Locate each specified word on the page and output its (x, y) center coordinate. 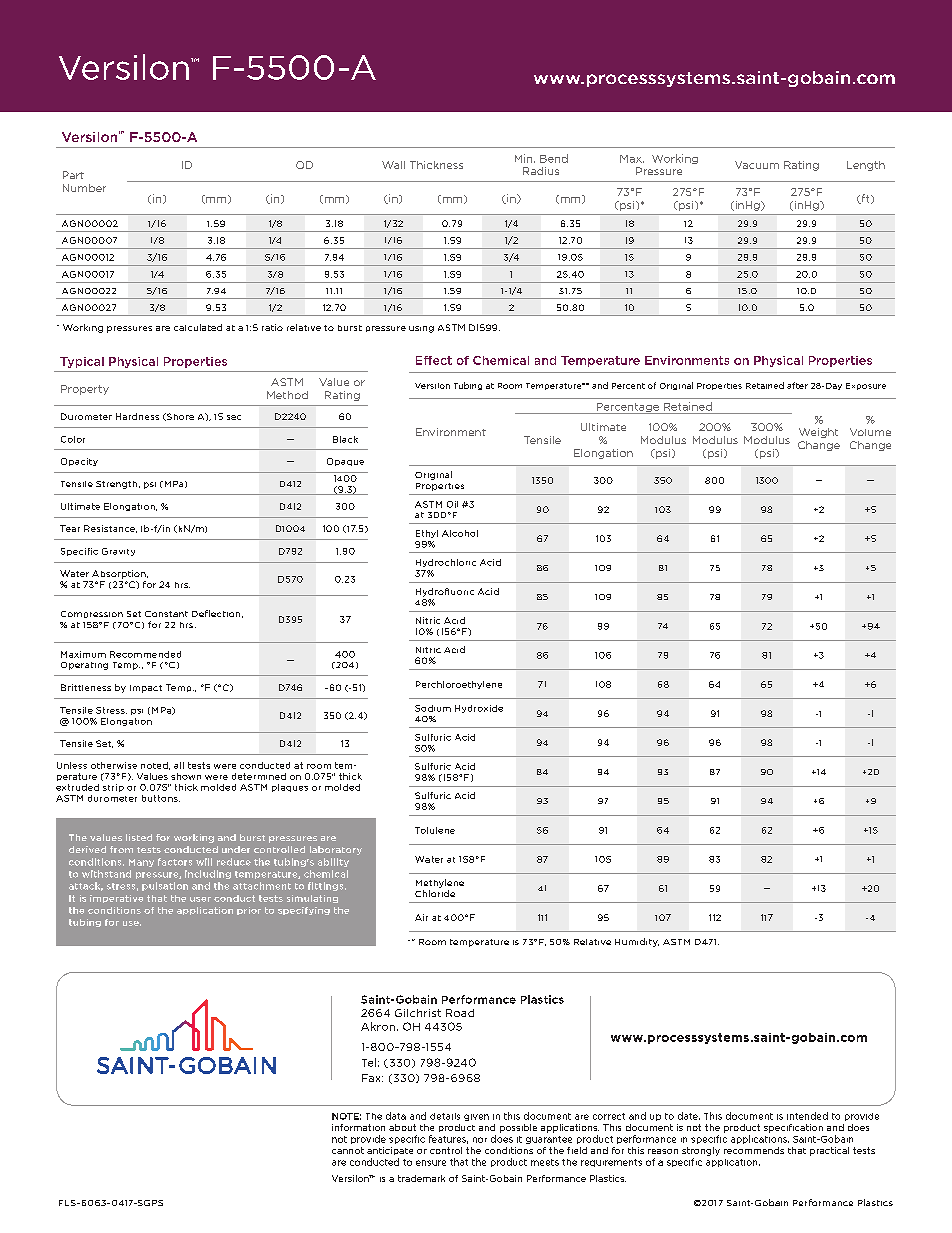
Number (84, 188)
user (200, 899)
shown (186, 776)
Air (421, 917)
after (797, 385)
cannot (348, 1150)
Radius (541, 171)
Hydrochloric (446, 563)
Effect (434, 360)
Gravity (118, 552)
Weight (818, 433)
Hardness (137, 416)
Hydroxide (479, 709)
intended (807, 1116)
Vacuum (757, 165)
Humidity (637, 942)
